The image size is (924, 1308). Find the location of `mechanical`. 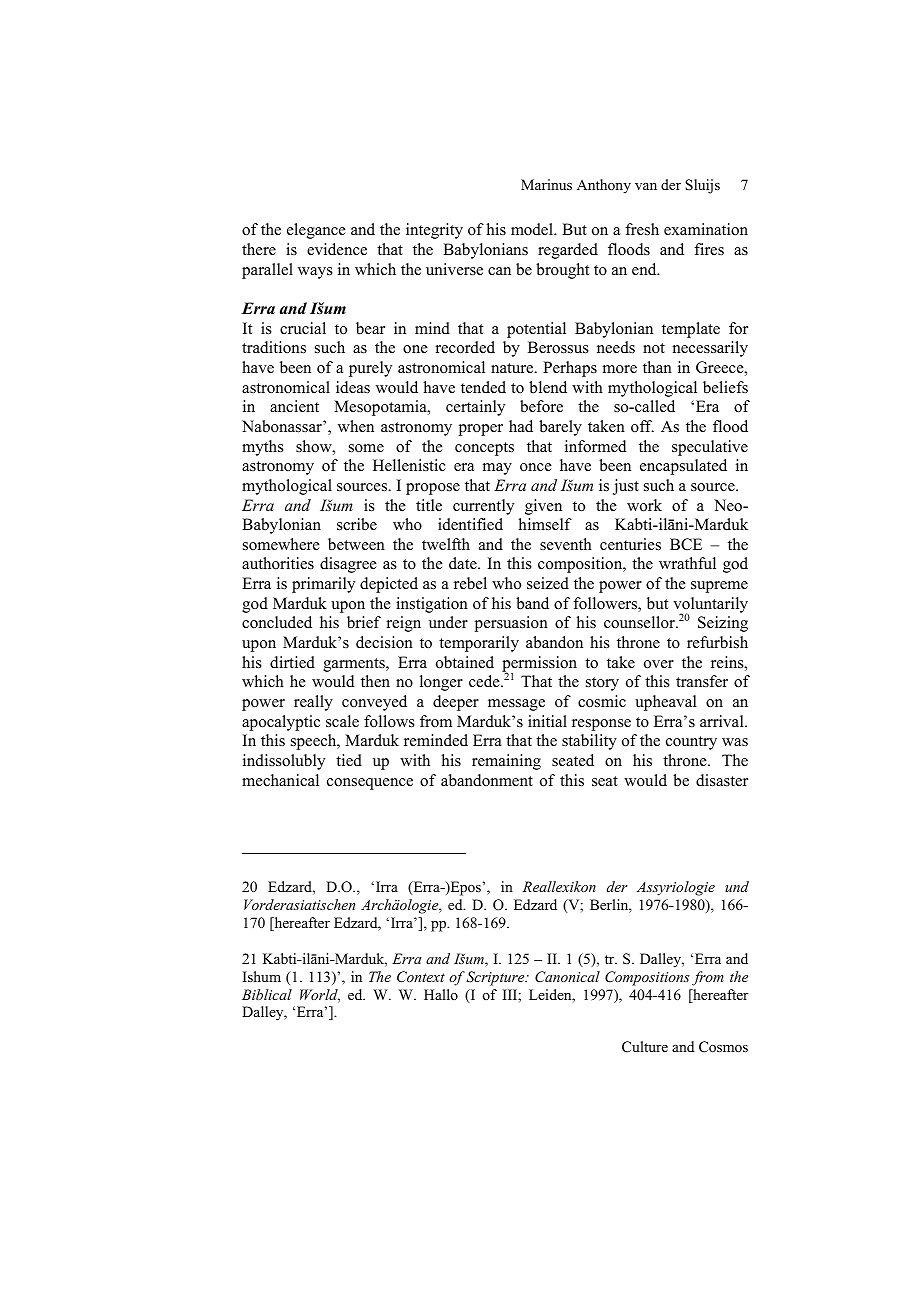

mechanical is located at coordinates (280, 780).
